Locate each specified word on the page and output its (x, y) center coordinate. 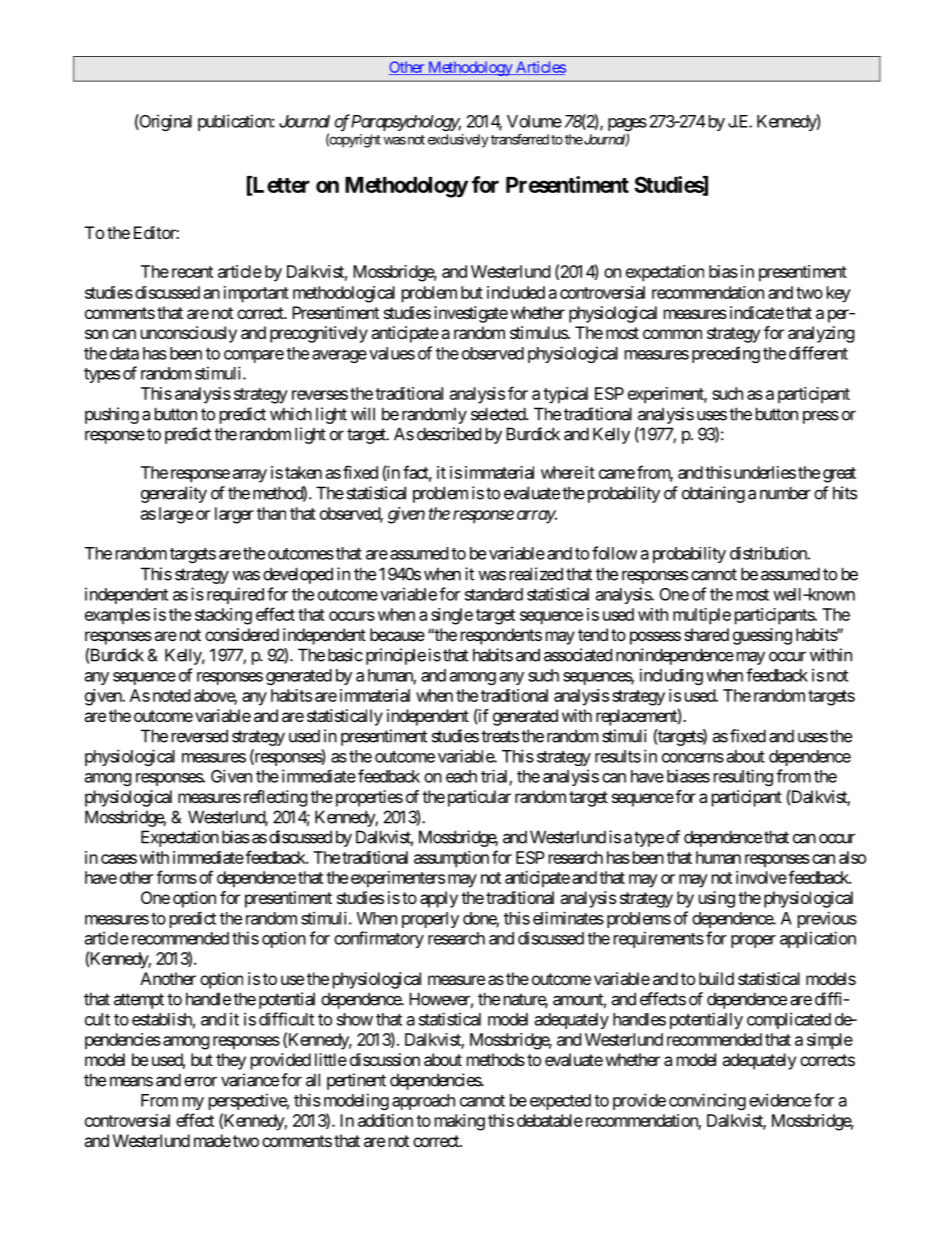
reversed (200, 736)
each (461, 776)
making (460, 1122)
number (785, 493)
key (839, 294)
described (449, 434)
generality (174, 494)
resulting (743, 777)
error (200, 1081)
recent (192, 272)
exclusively (458, 141)
